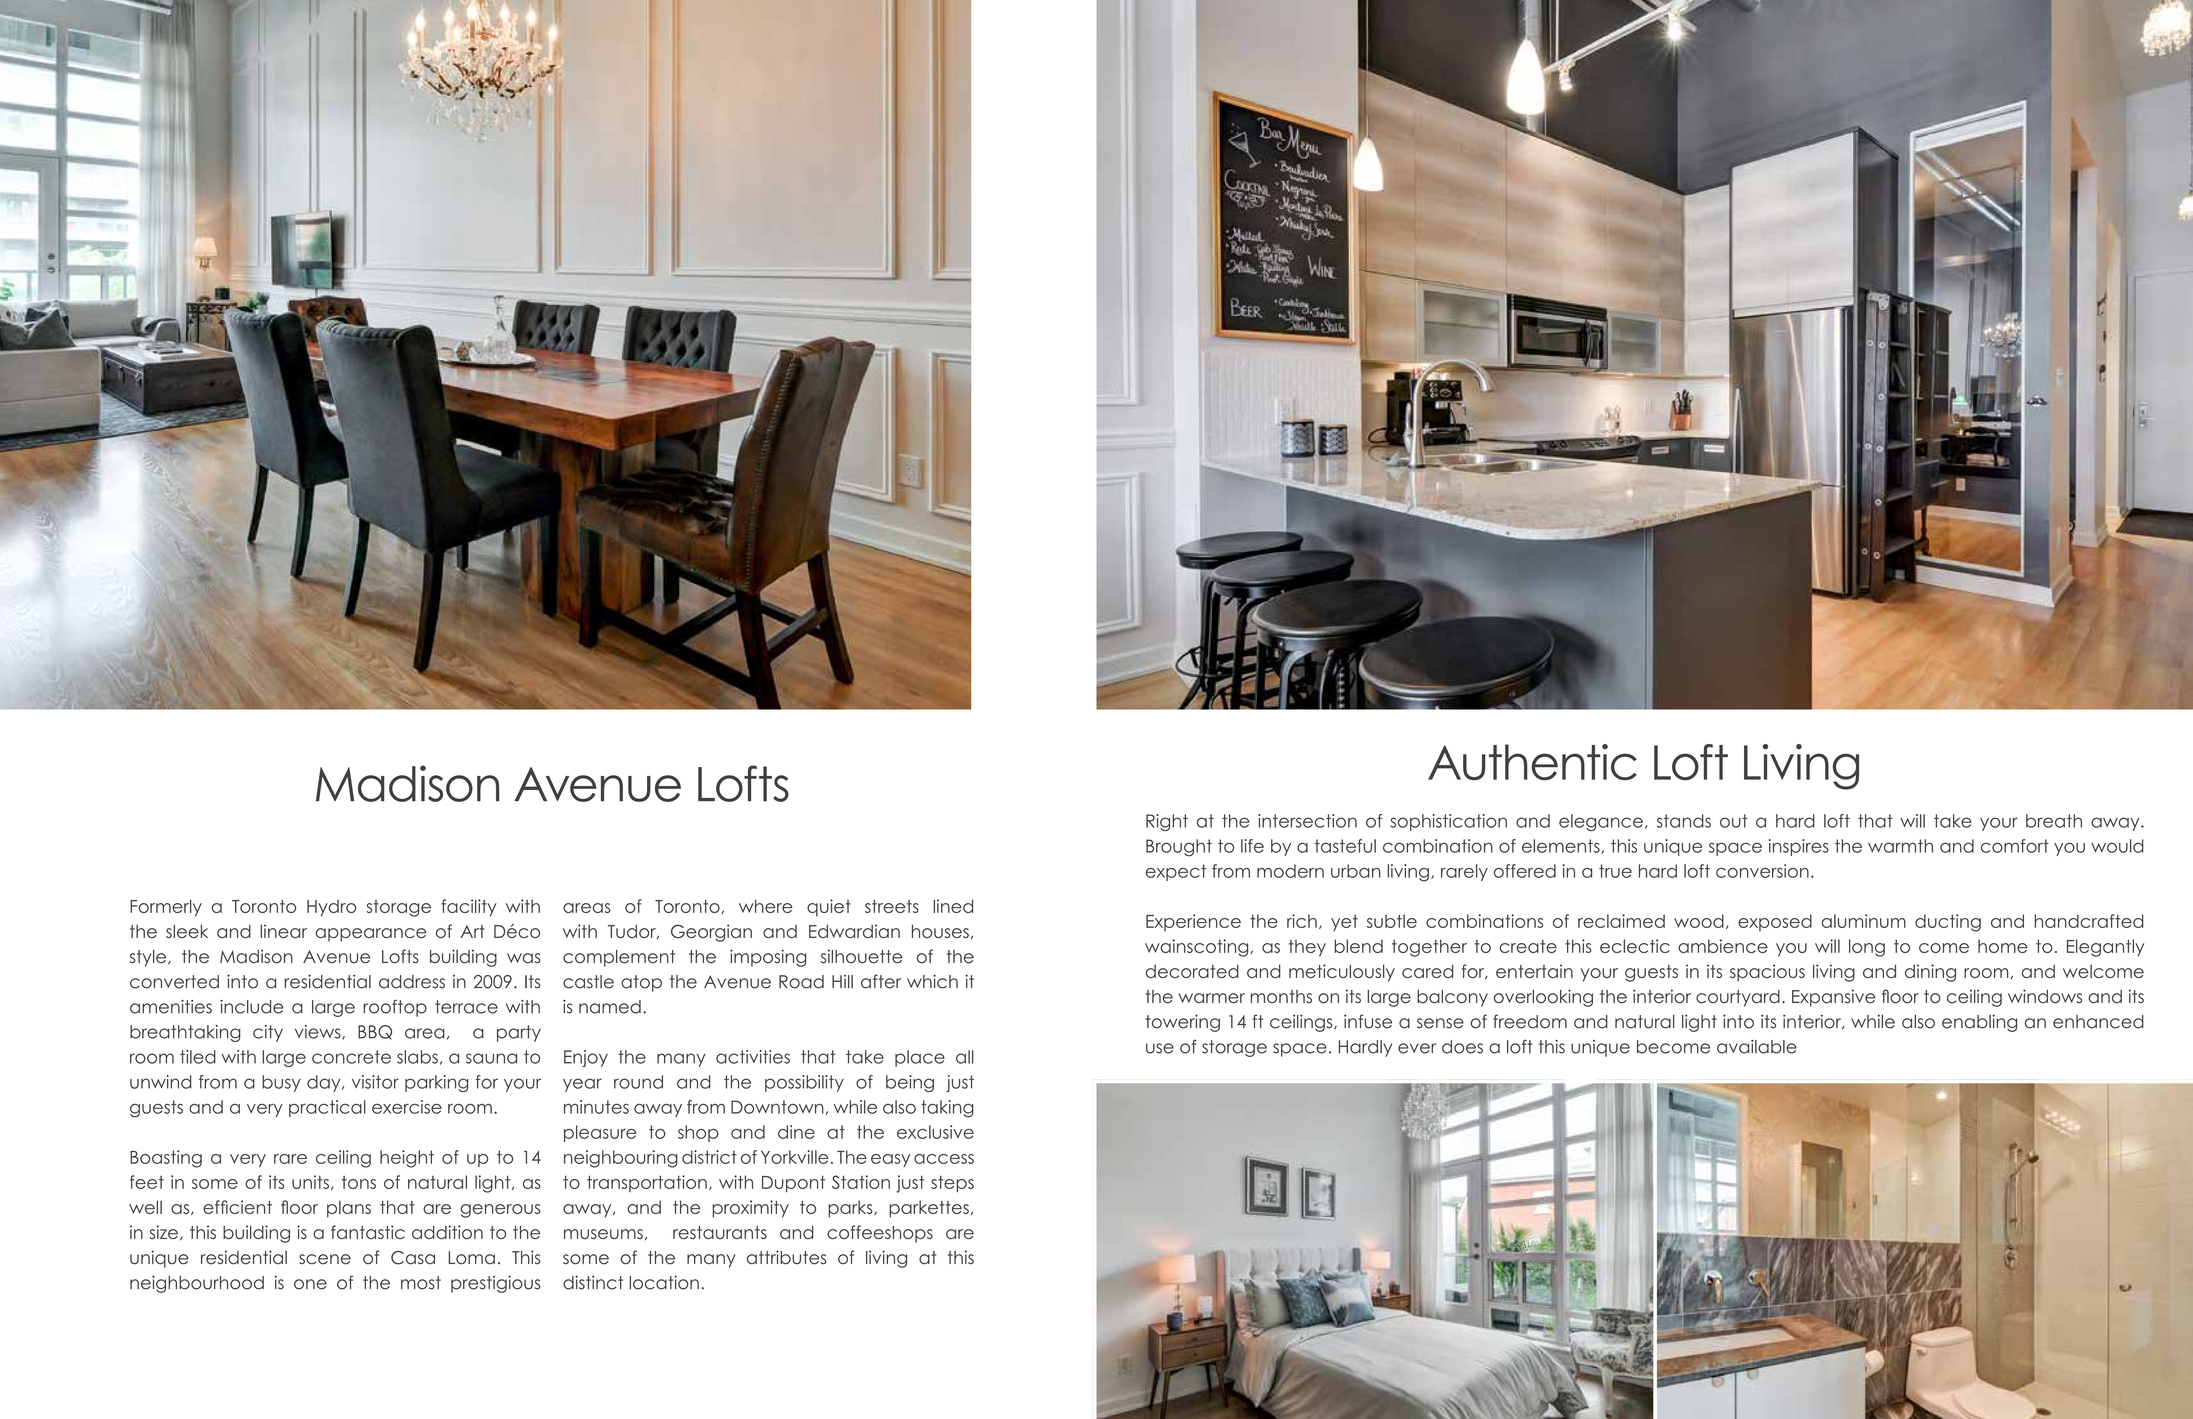  Describe the element at coordinates (1757, 1047) in the screenshot. I see `available` at that location.
